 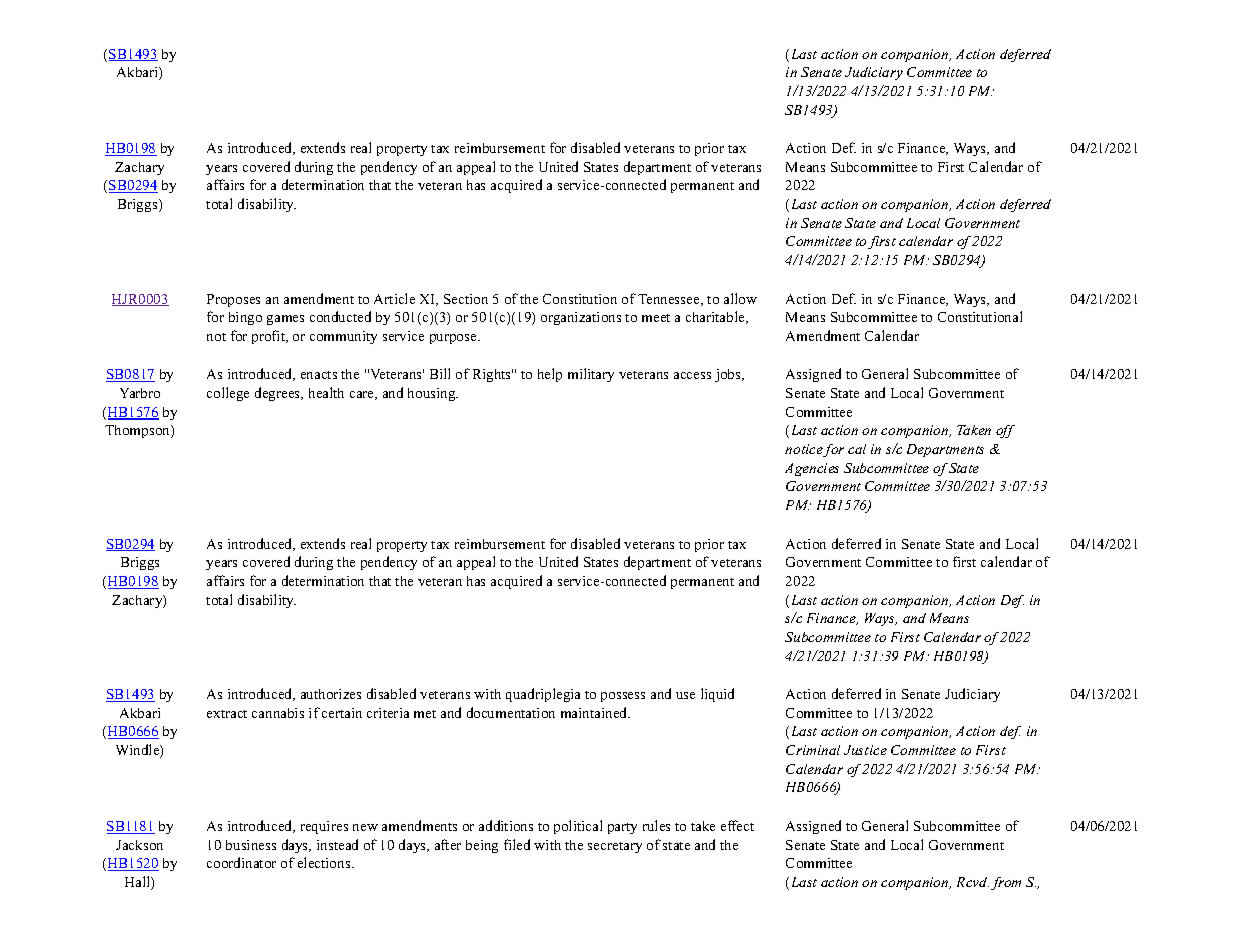 What do you see at coordinates (331, 694) in the page?
I see `authorizes` at bounding box center [331, 694].
